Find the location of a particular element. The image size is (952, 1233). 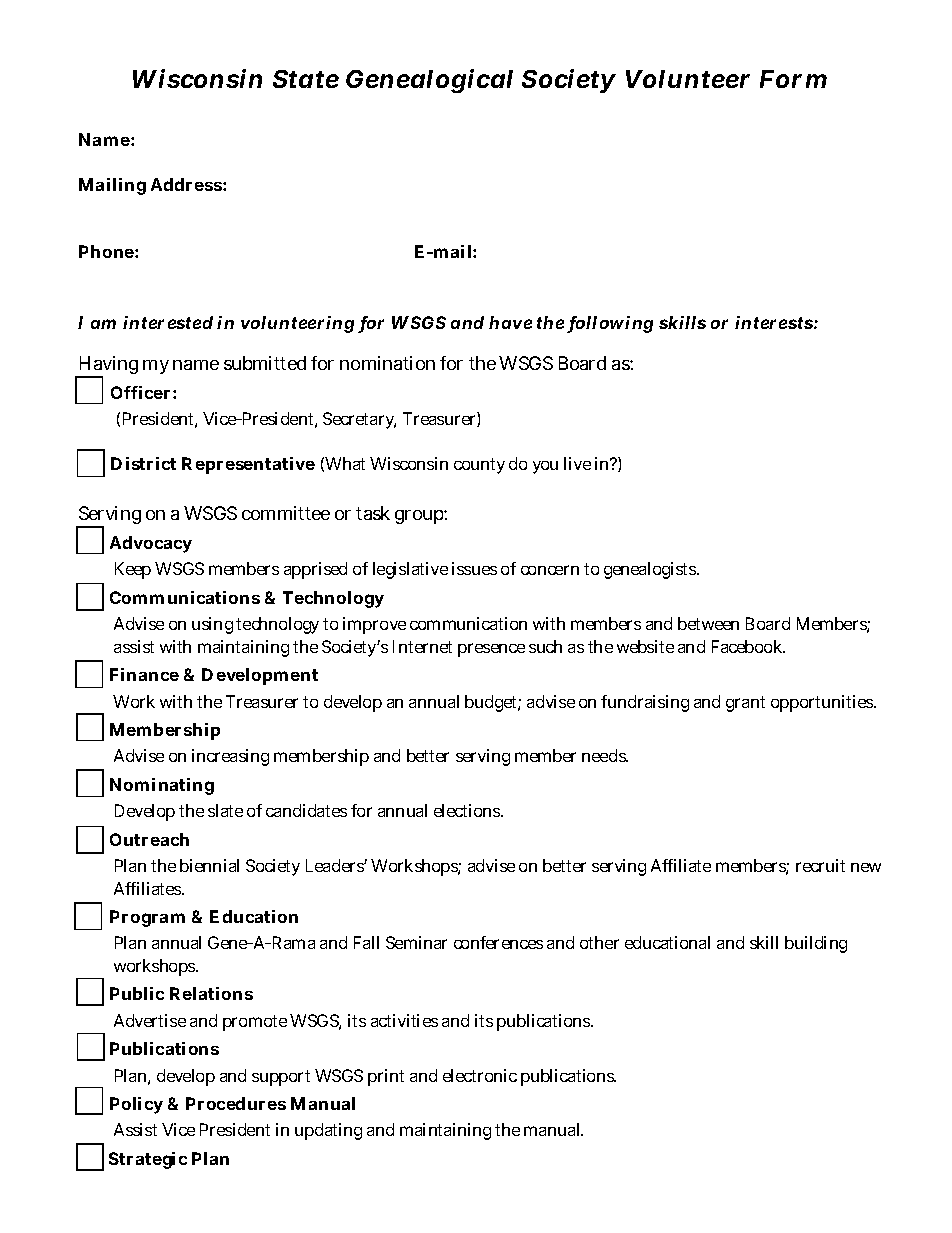

elections is located at coordinates (468, 810).
